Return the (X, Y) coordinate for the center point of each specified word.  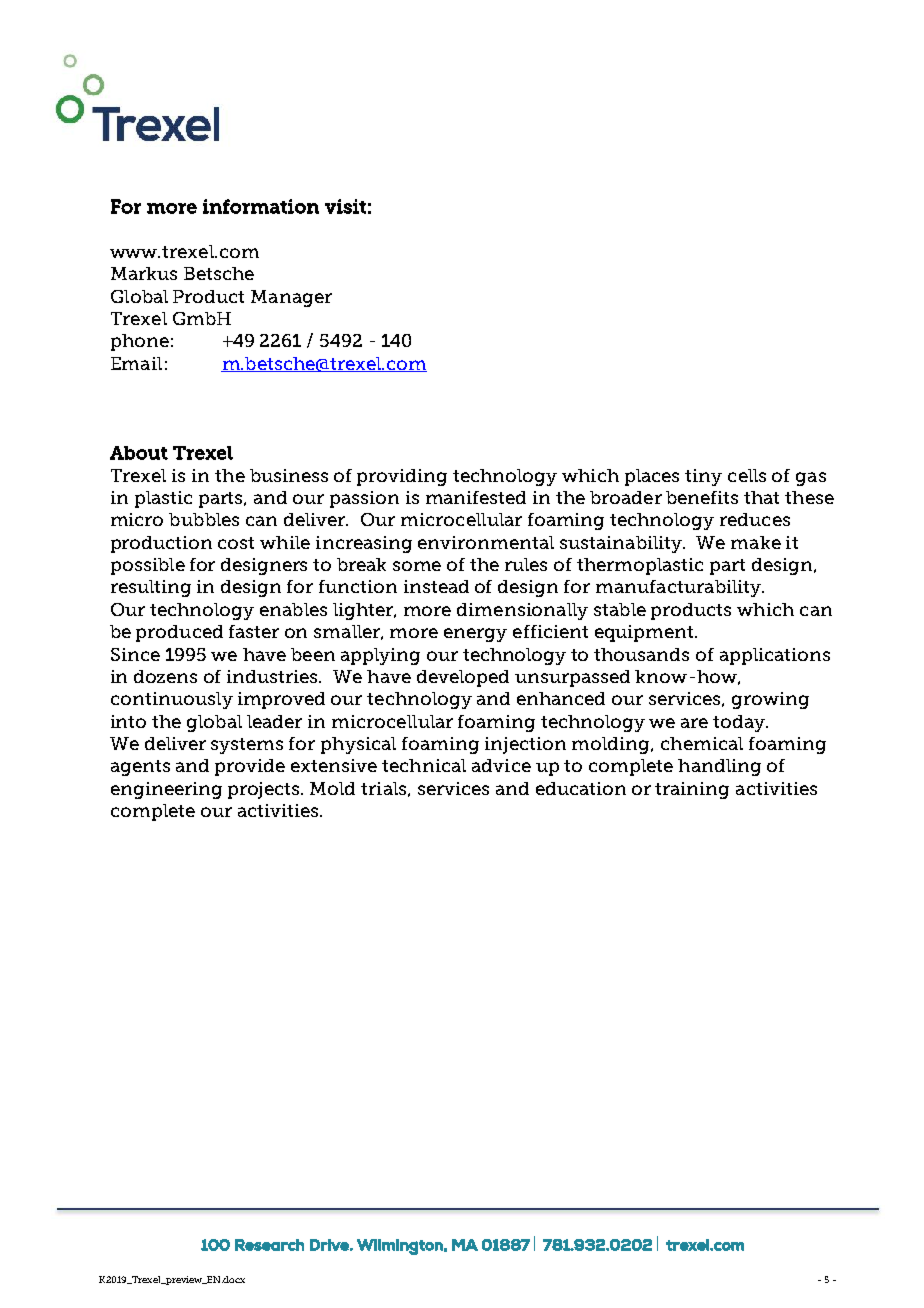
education (581, 788)
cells (747, 475)
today (740, 723)
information (261, 206)
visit (345, 206)
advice (501, 765)
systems (247, 746)
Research (269, 1245)
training (692, 790)
